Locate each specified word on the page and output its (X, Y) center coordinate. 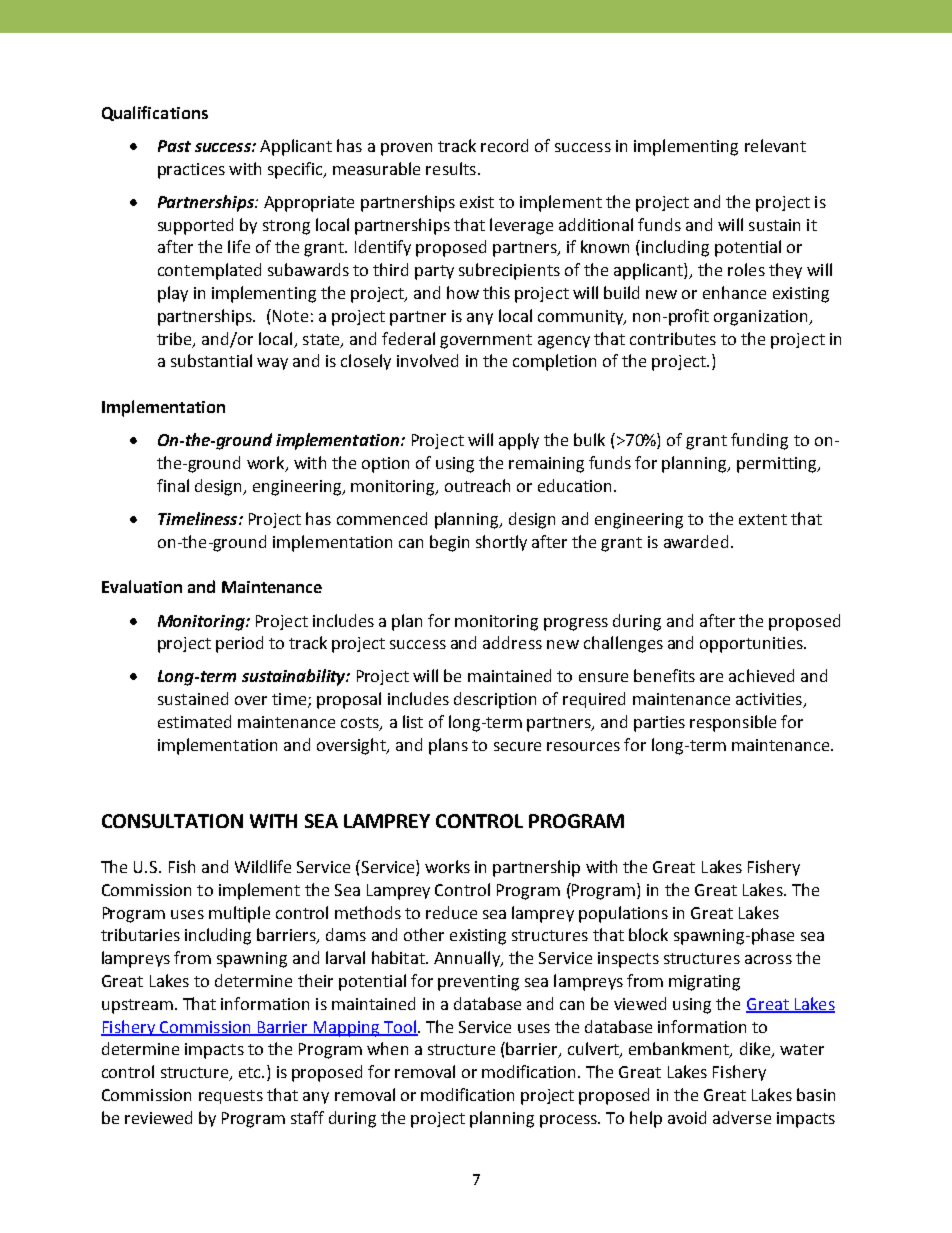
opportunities (752, 645)
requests (231, 1097)
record (504, 145)
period (239, 644)
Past (174, 146)
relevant (775, 145)
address (512, 642)
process (569, 1121)
